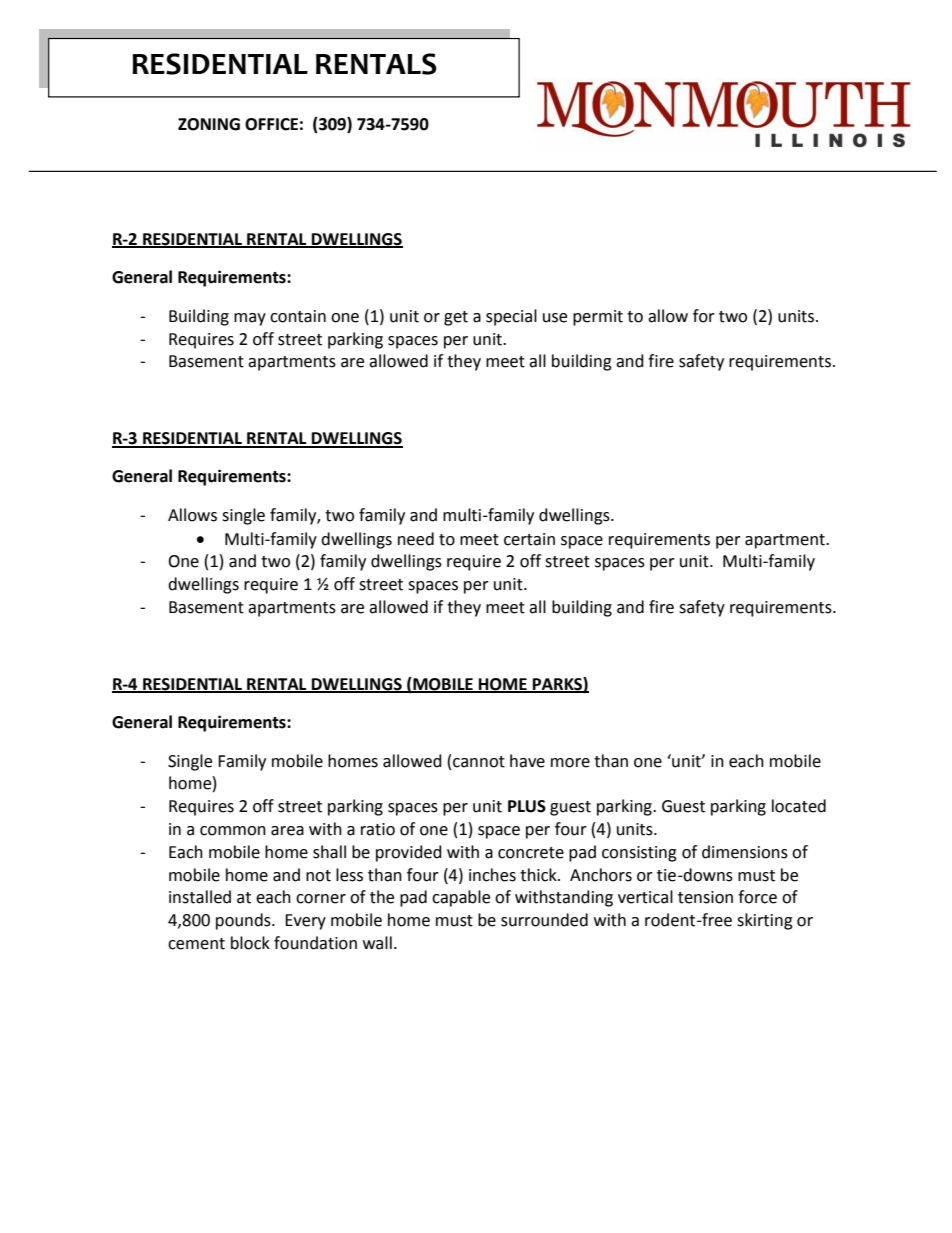 The width and height of the page is (952, 1233). Describe the element at coordinates (209, 124) in the page. I see `ZONING` at that location.
